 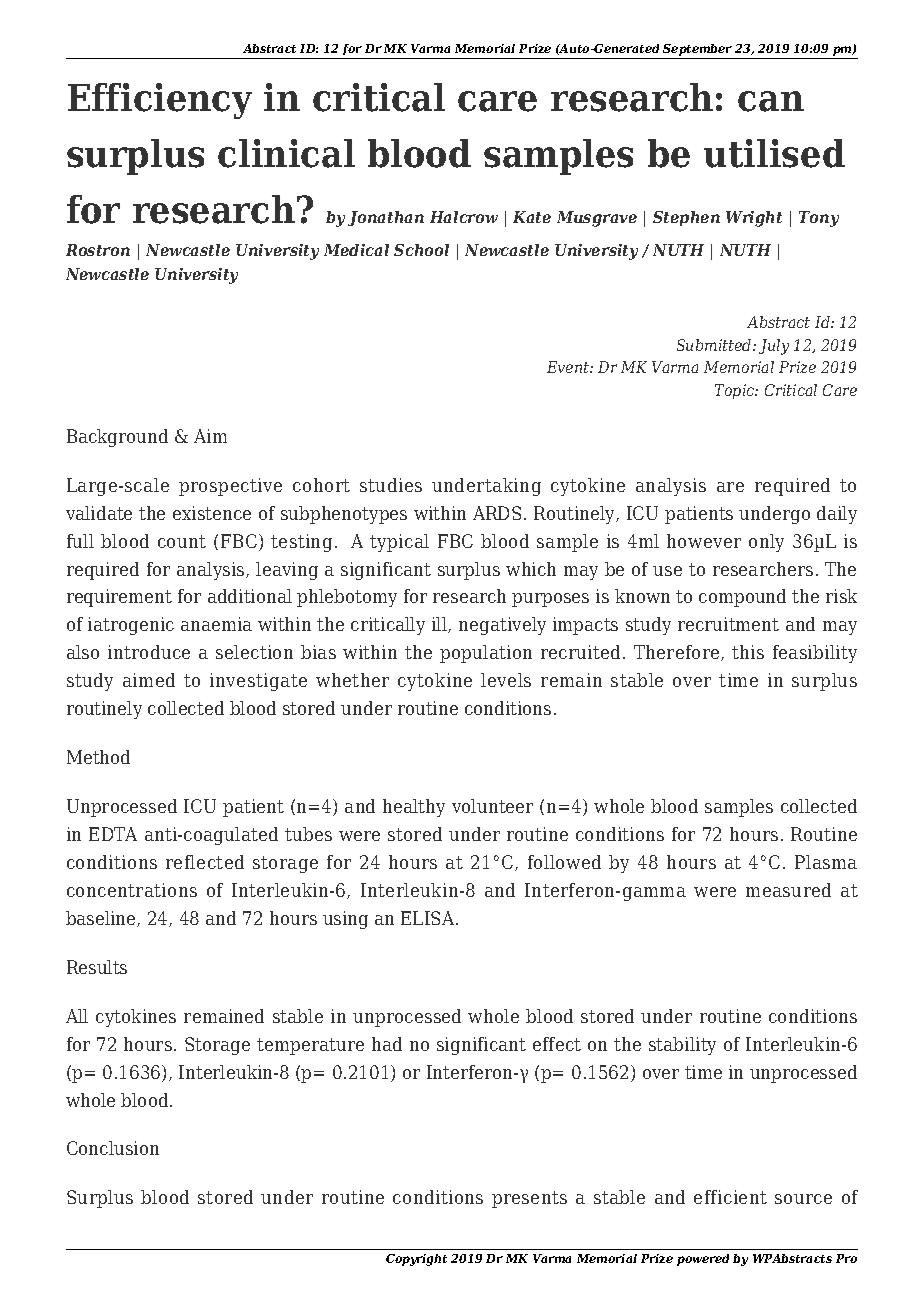 What do you see at coordinates (113, 1148) in the screenshot?
I see `Conclusion` at bounding box center [113, 1148].
